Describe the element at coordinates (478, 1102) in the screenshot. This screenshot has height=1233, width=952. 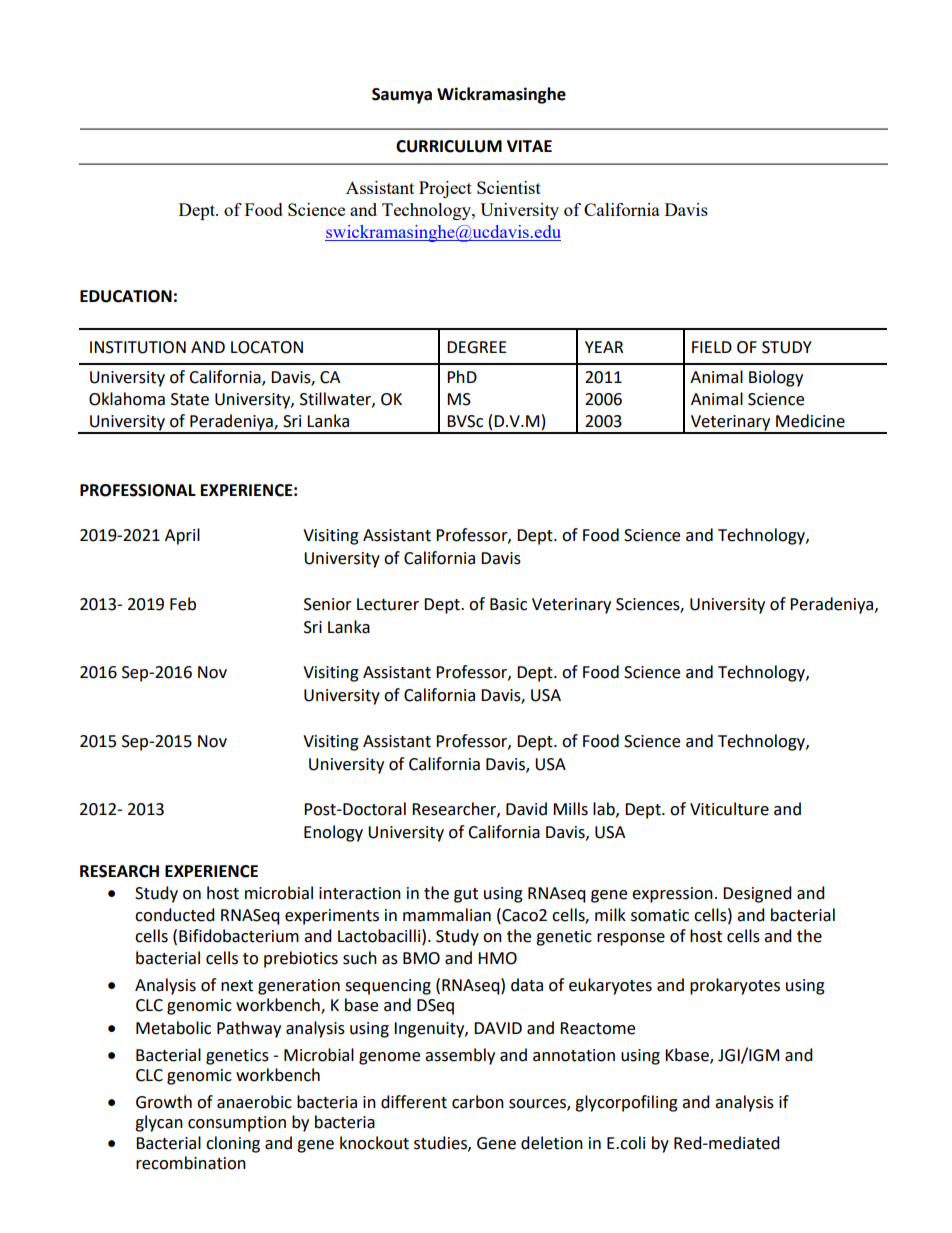
I see `carbon` at that location.
